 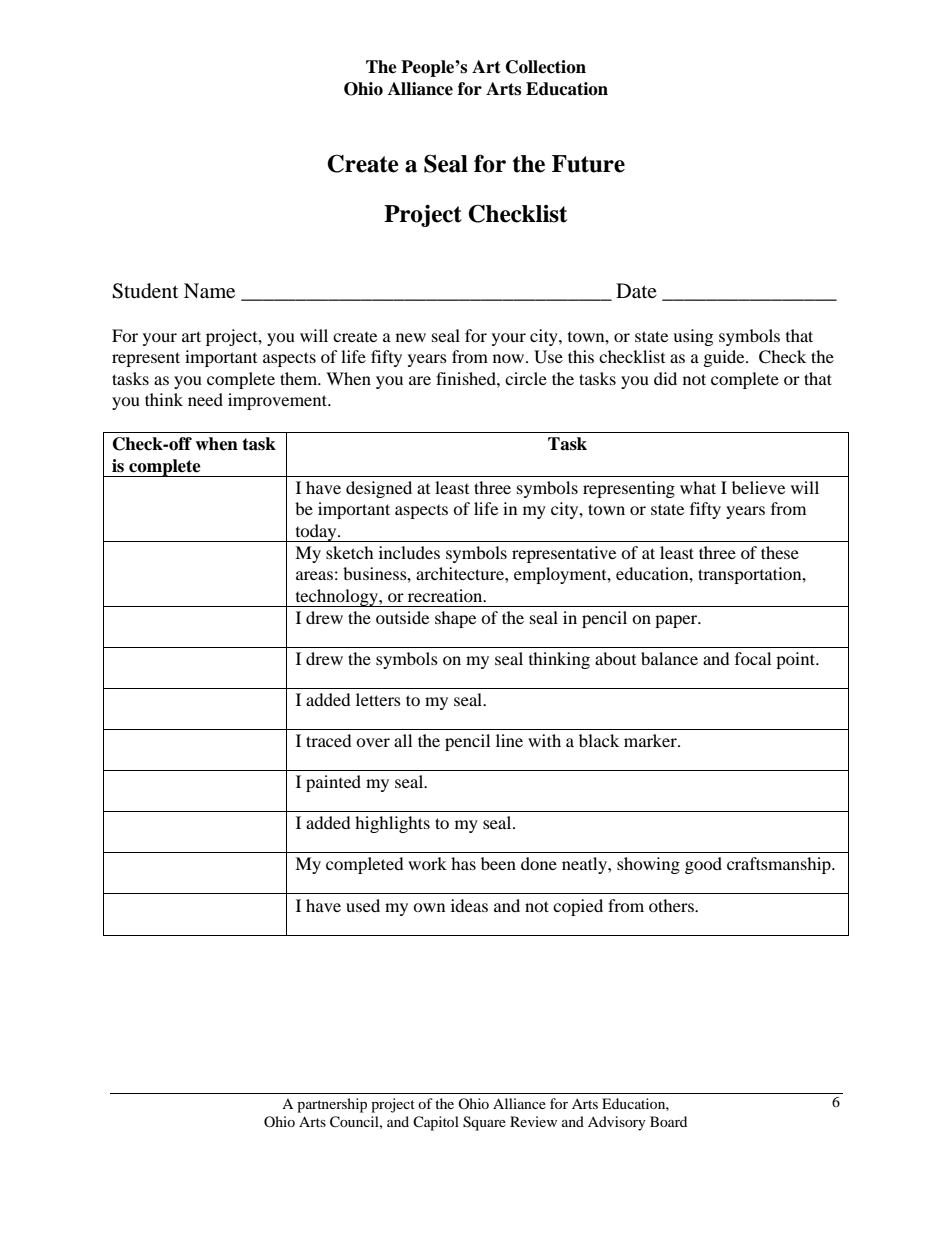 I want to click on using, so click(x=693, y=337).
